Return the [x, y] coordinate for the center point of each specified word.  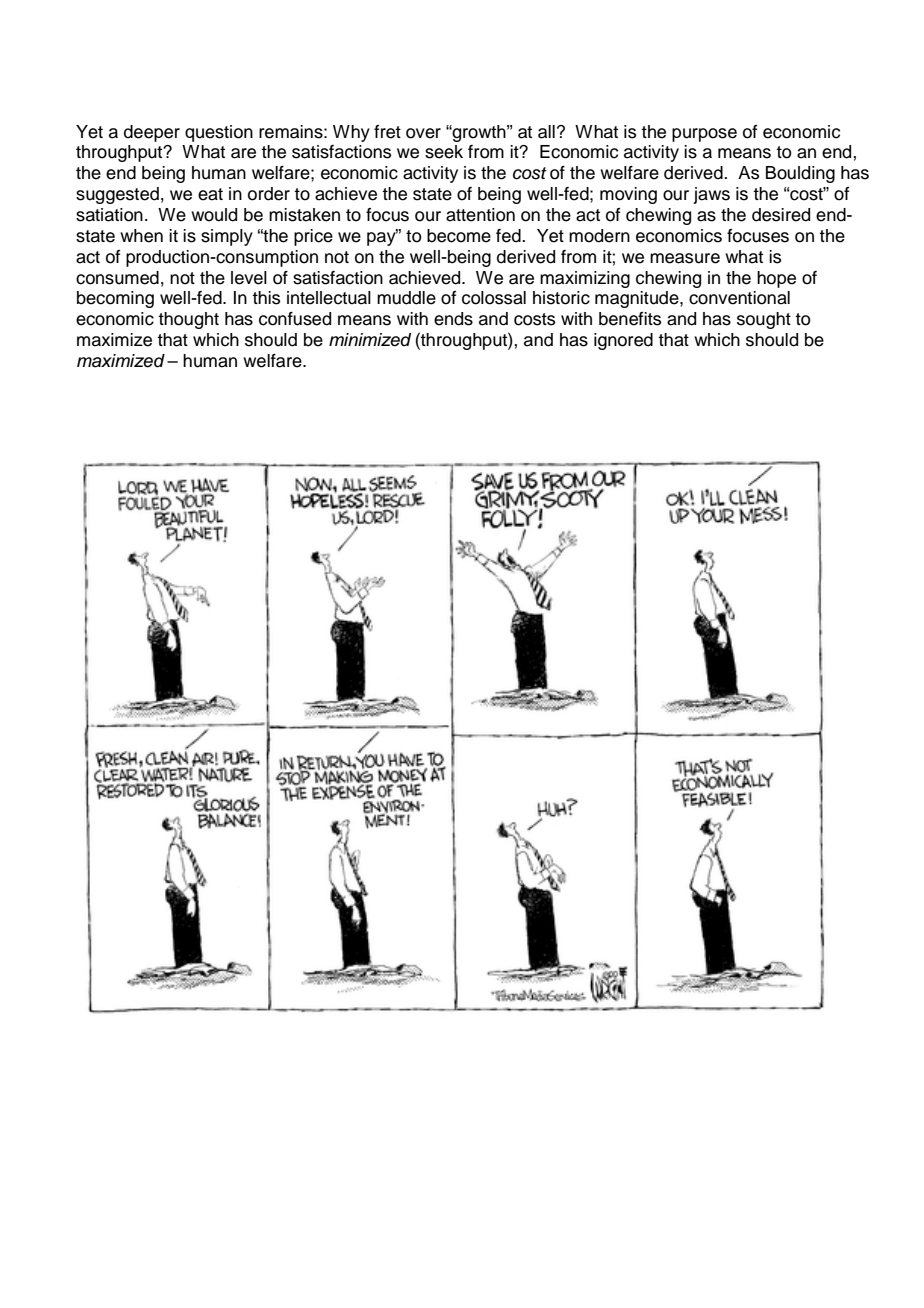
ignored [623, 341]
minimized [370, 340]
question [219, 133]
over [423, 133]
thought [188, 320]
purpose [704, 135]
